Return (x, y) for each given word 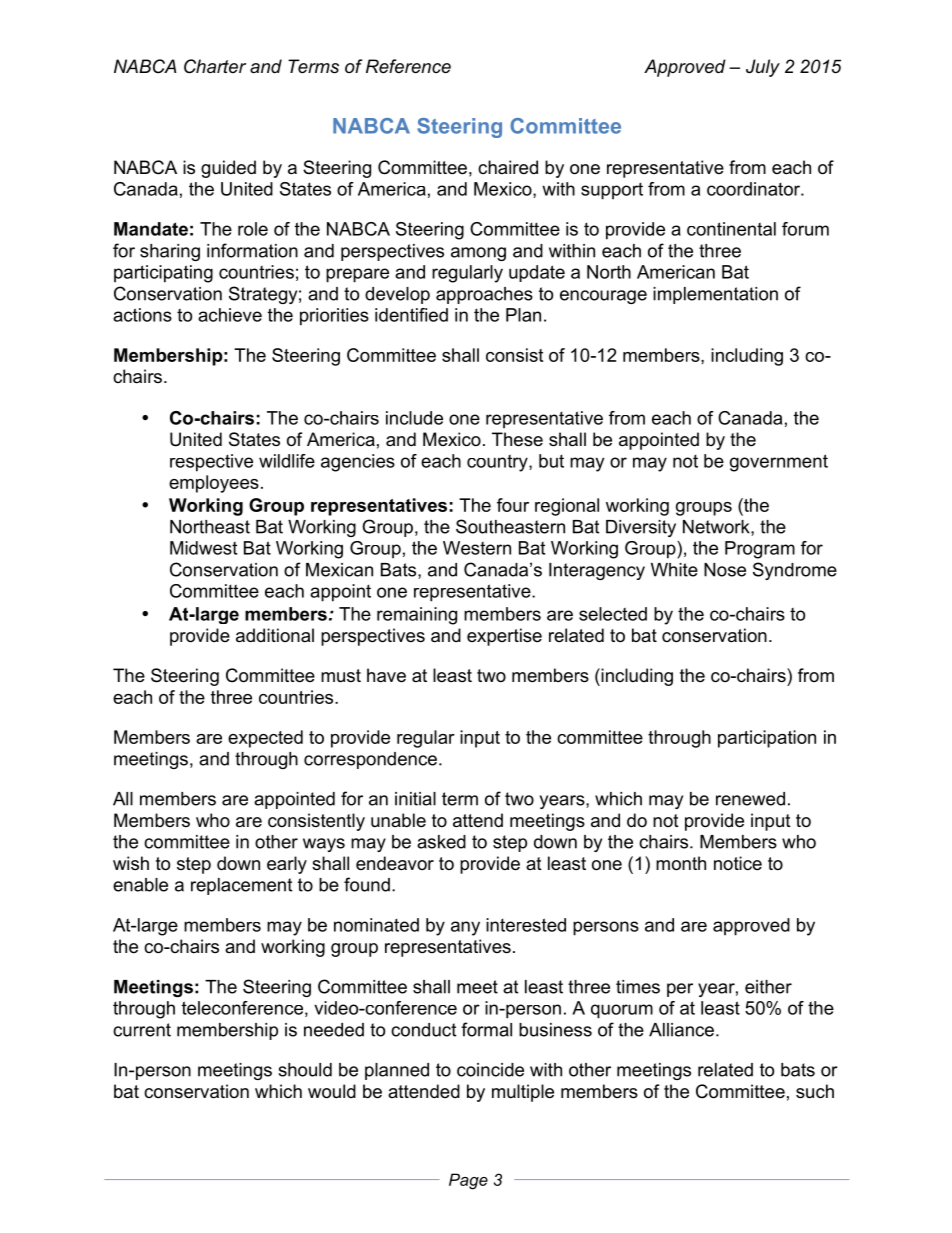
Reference (408, 66)
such (815, 1091)
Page (468, 1181)
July (763, 68)
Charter (215, 66)
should (305, 1070)
